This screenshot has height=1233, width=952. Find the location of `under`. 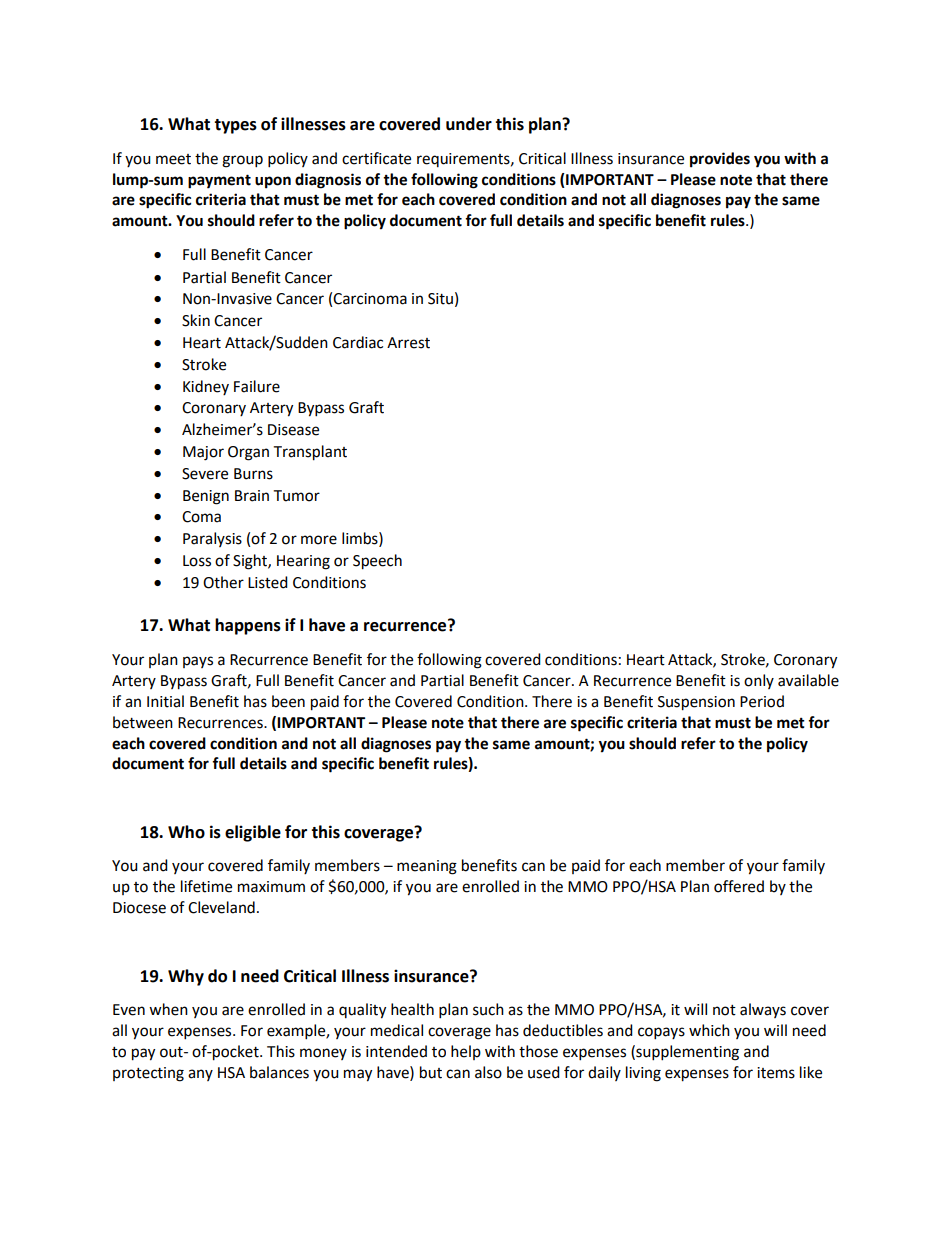

under is located at coordinates (469, 124).
